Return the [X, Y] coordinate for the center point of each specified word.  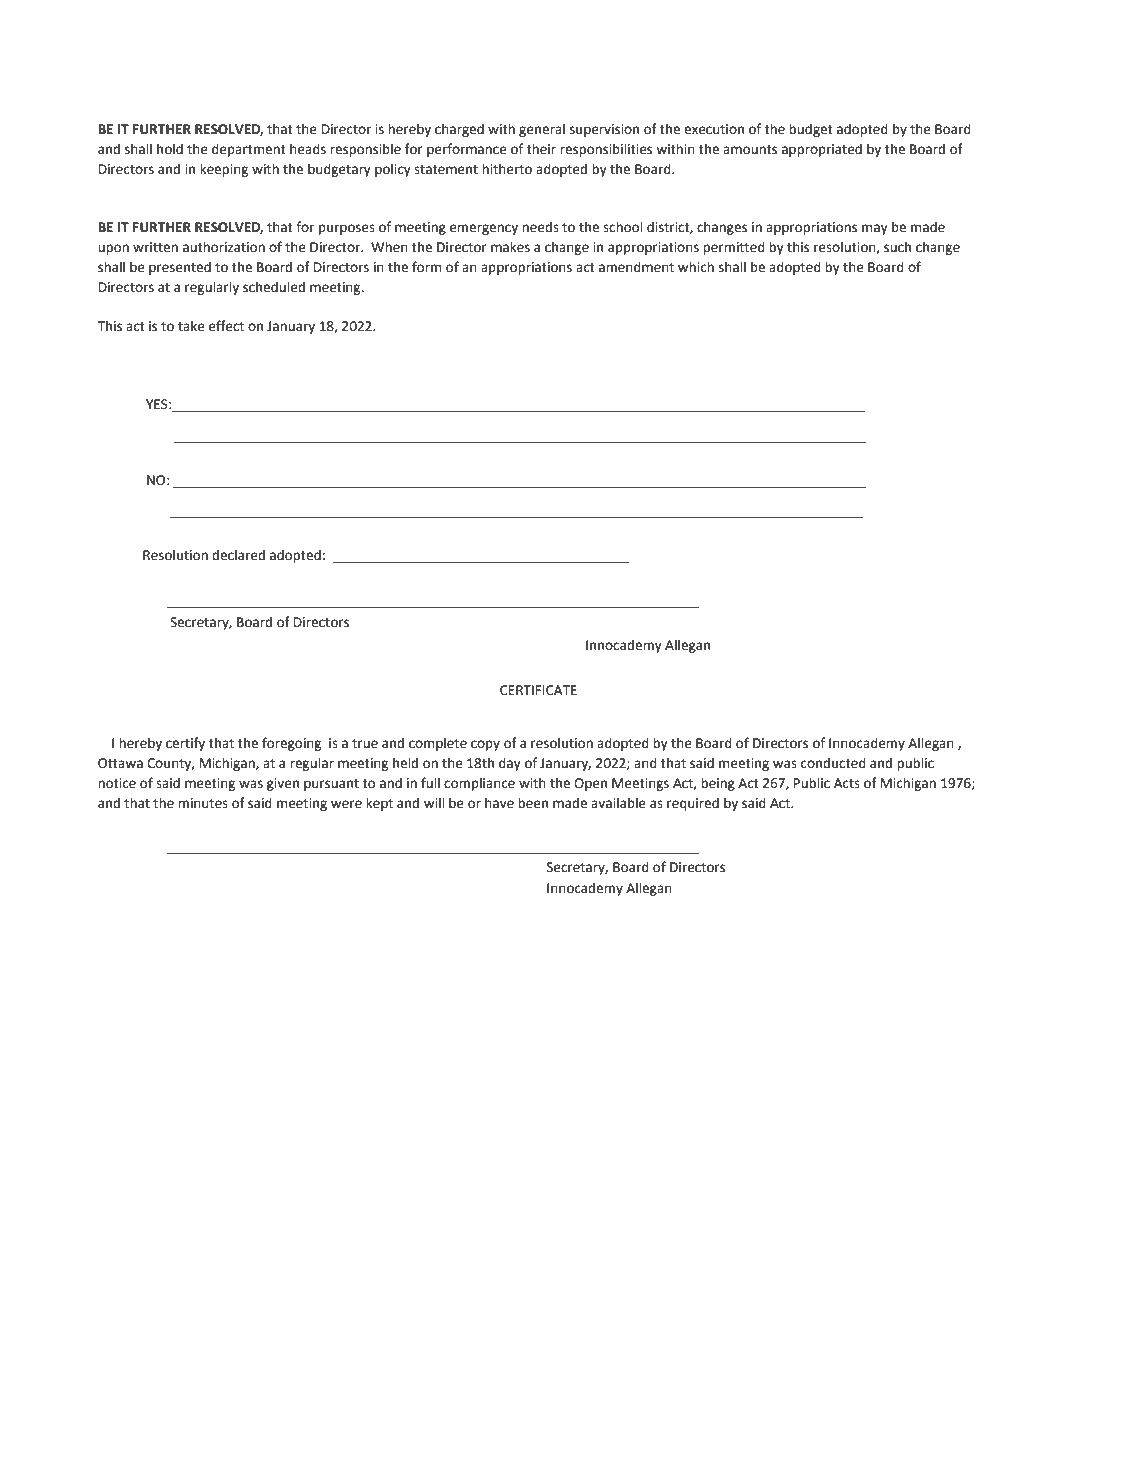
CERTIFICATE [538, 690]
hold [170, 149]
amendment [636, 267]
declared [238, 555]
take [191, 326]
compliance [479, 784]
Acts [847, 783]
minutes [203, 803]
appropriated [822, 150]
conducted [833, 763]
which [696, 267]
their [541, 149]
